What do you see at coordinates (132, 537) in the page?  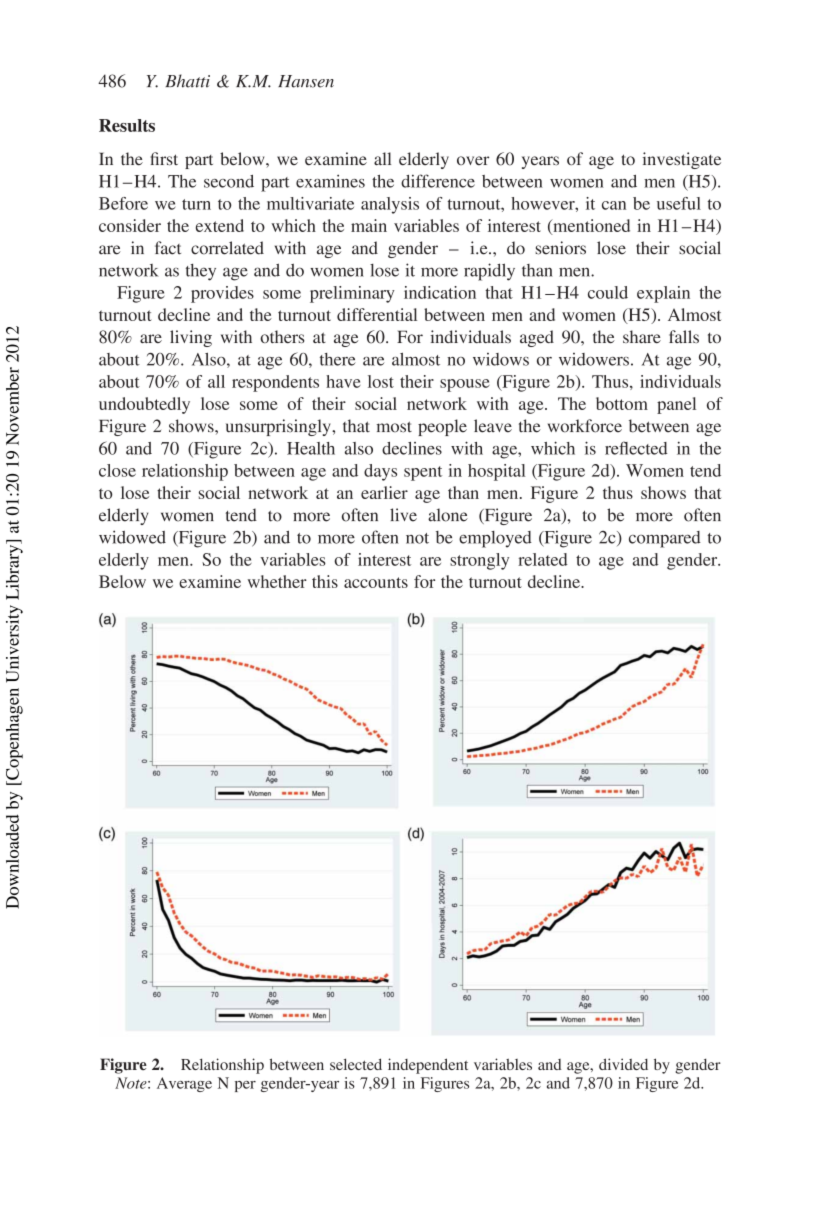 I see `widowed` at bounding box center [132, 537].
